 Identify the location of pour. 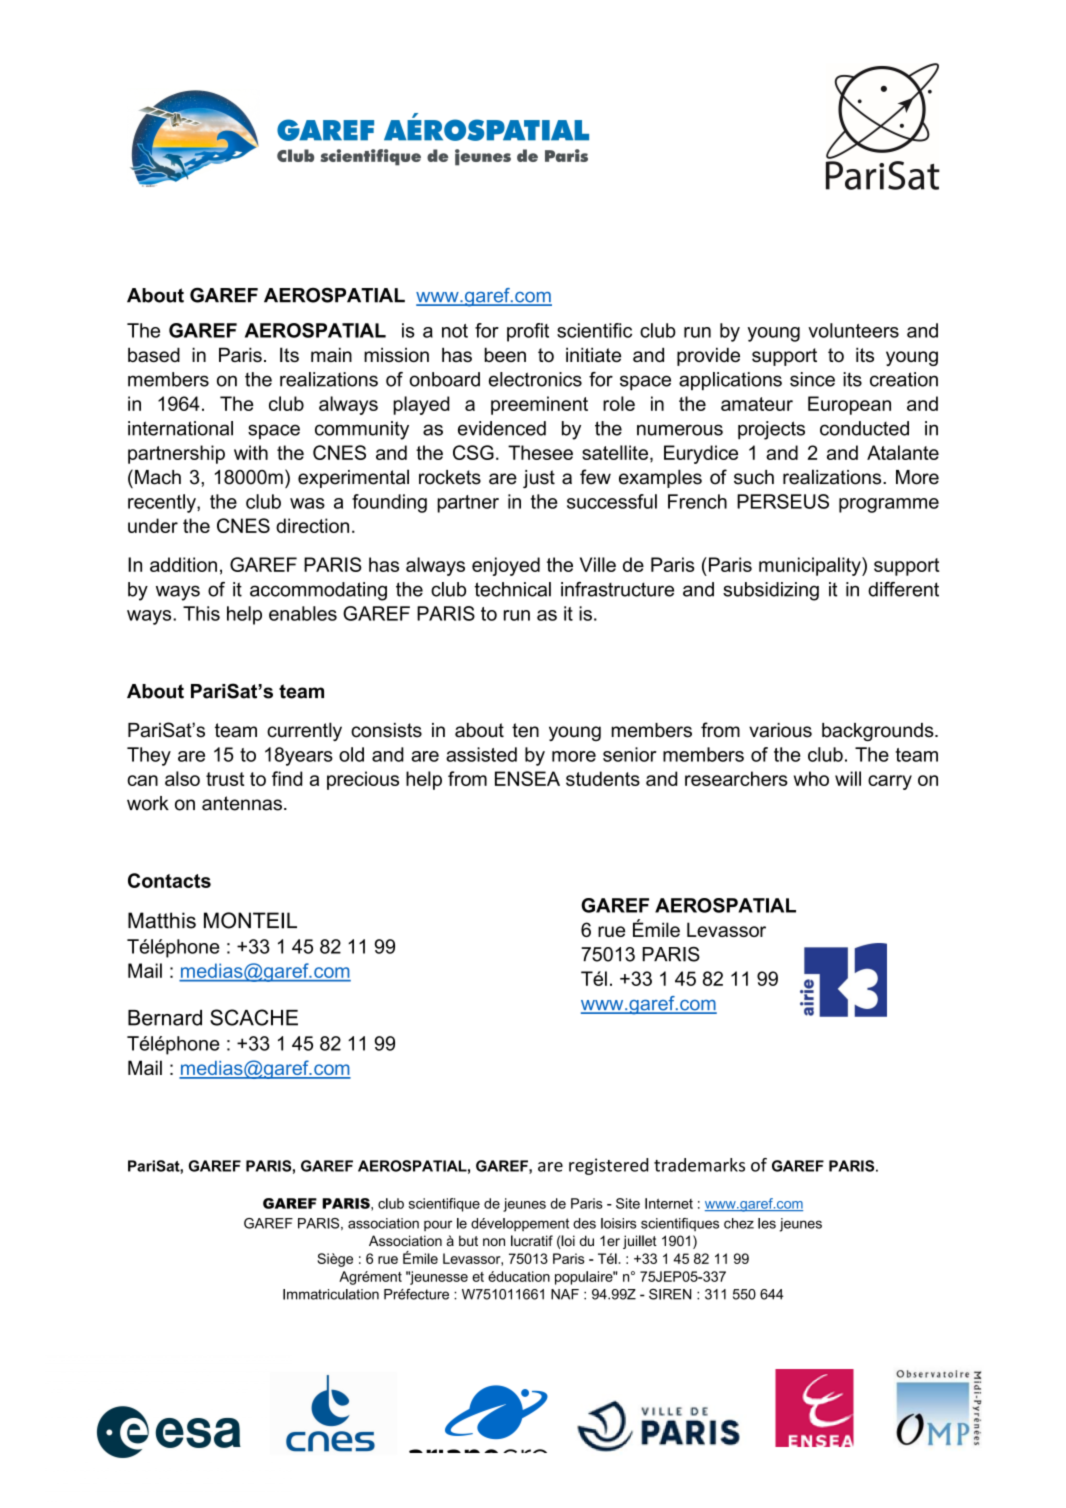
(438, 1225).
